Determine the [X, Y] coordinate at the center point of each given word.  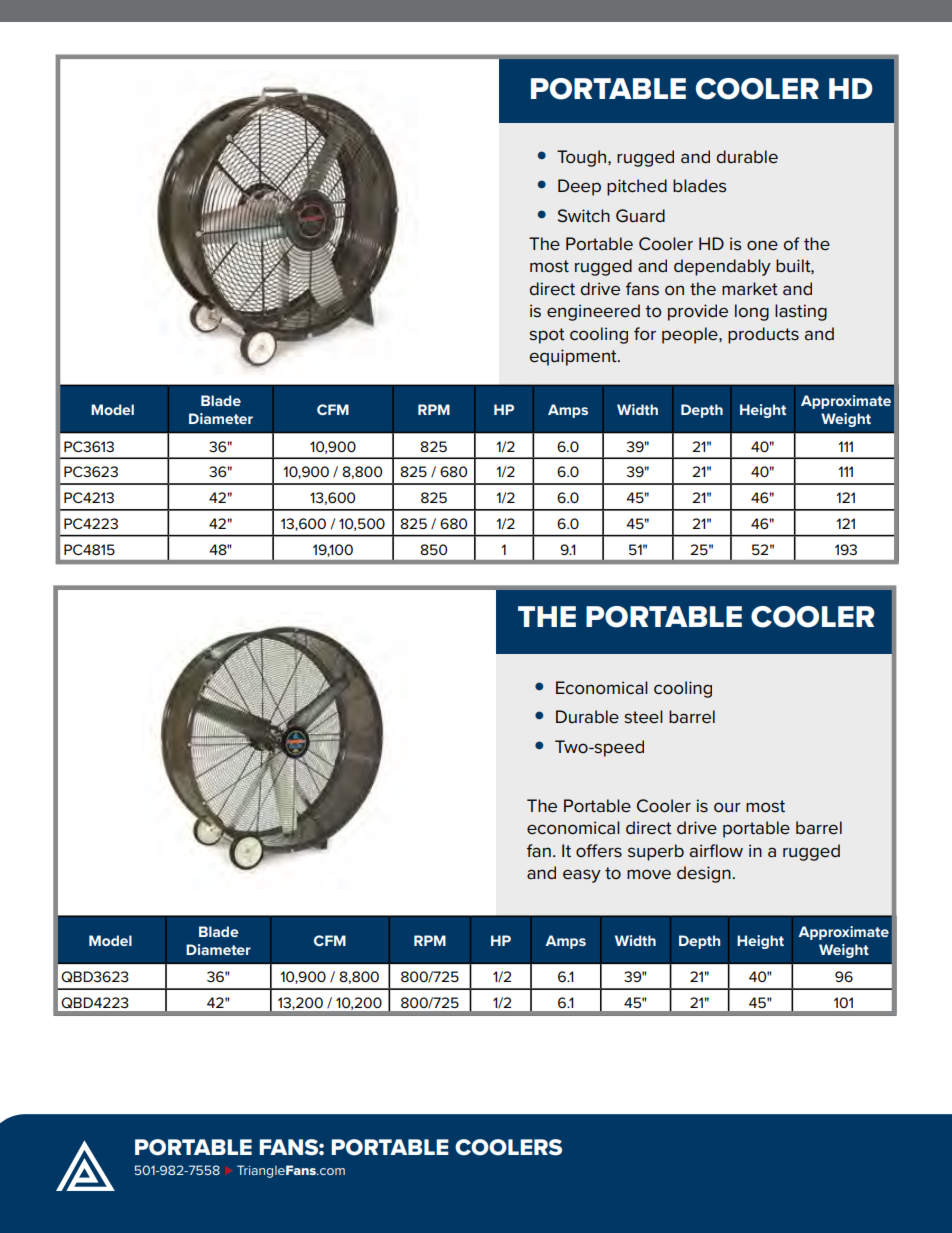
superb [656, 852]
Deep [579, 187]
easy [582, 876]
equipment [574, 357]
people [691, 335]
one [762, 245]
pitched [637, 187]
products [763, 335]
